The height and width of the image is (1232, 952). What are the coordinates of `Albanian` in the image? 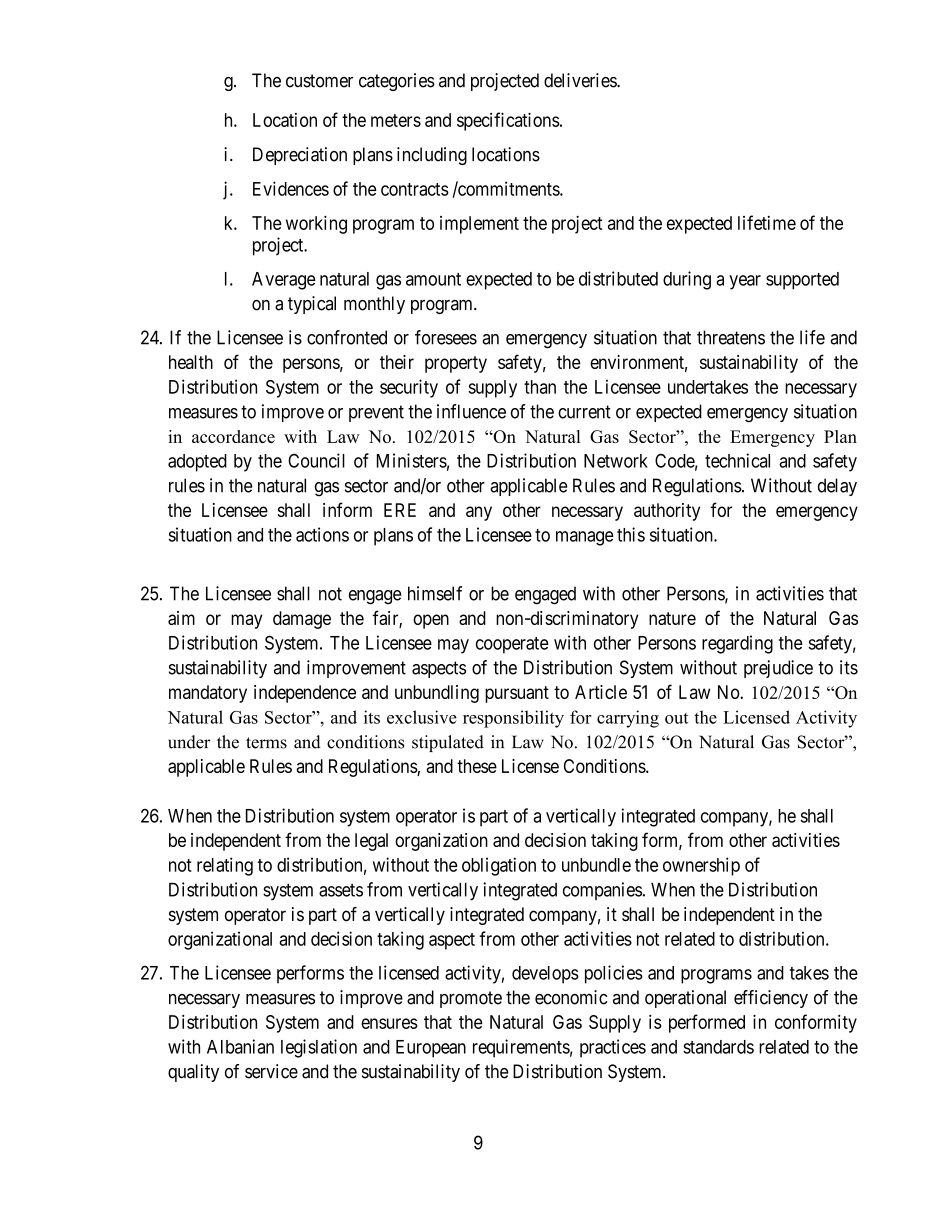 It's located at (240, 1046).
